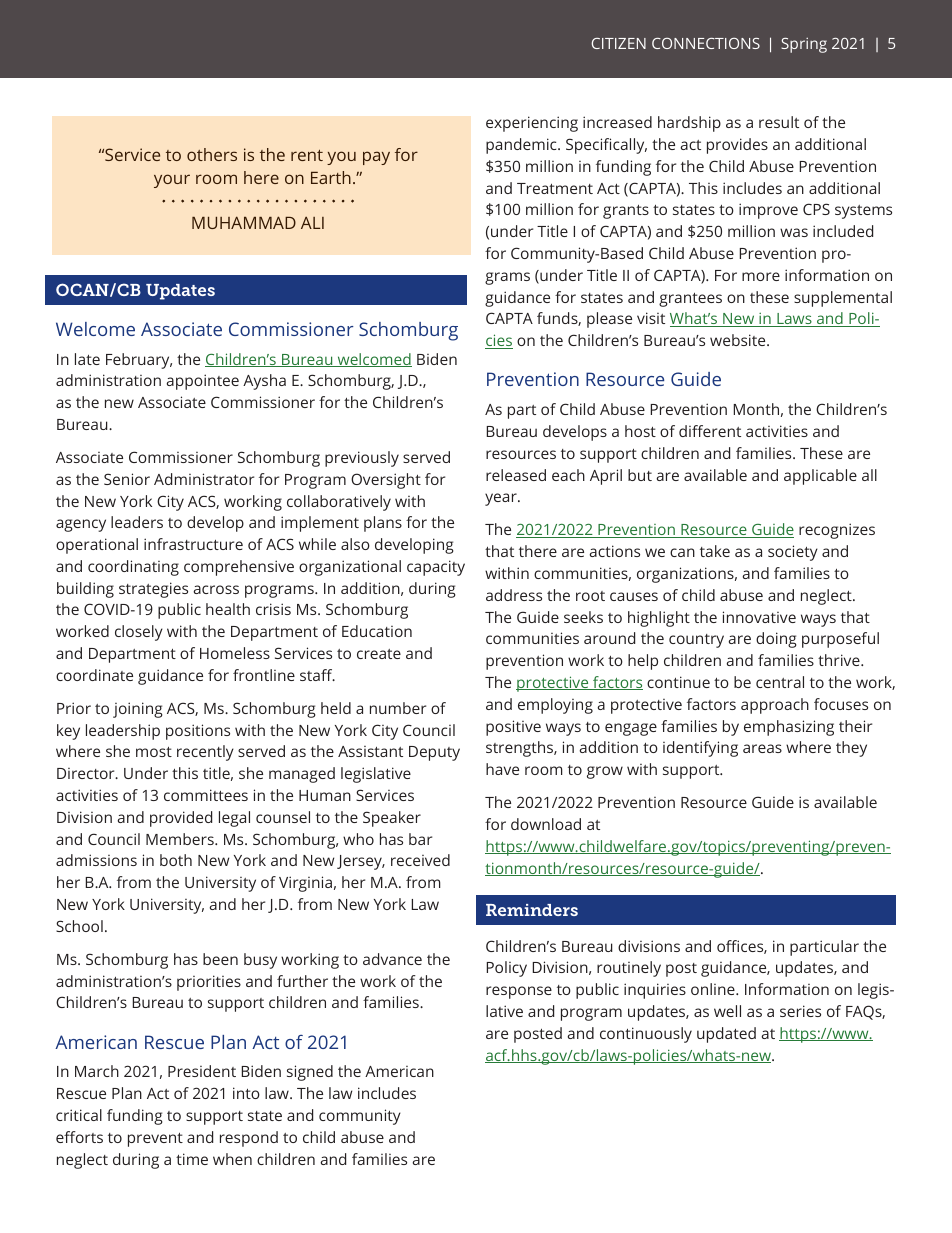  Describe the element at coordinates (514, 595) in the image. I see `address` at that location.
